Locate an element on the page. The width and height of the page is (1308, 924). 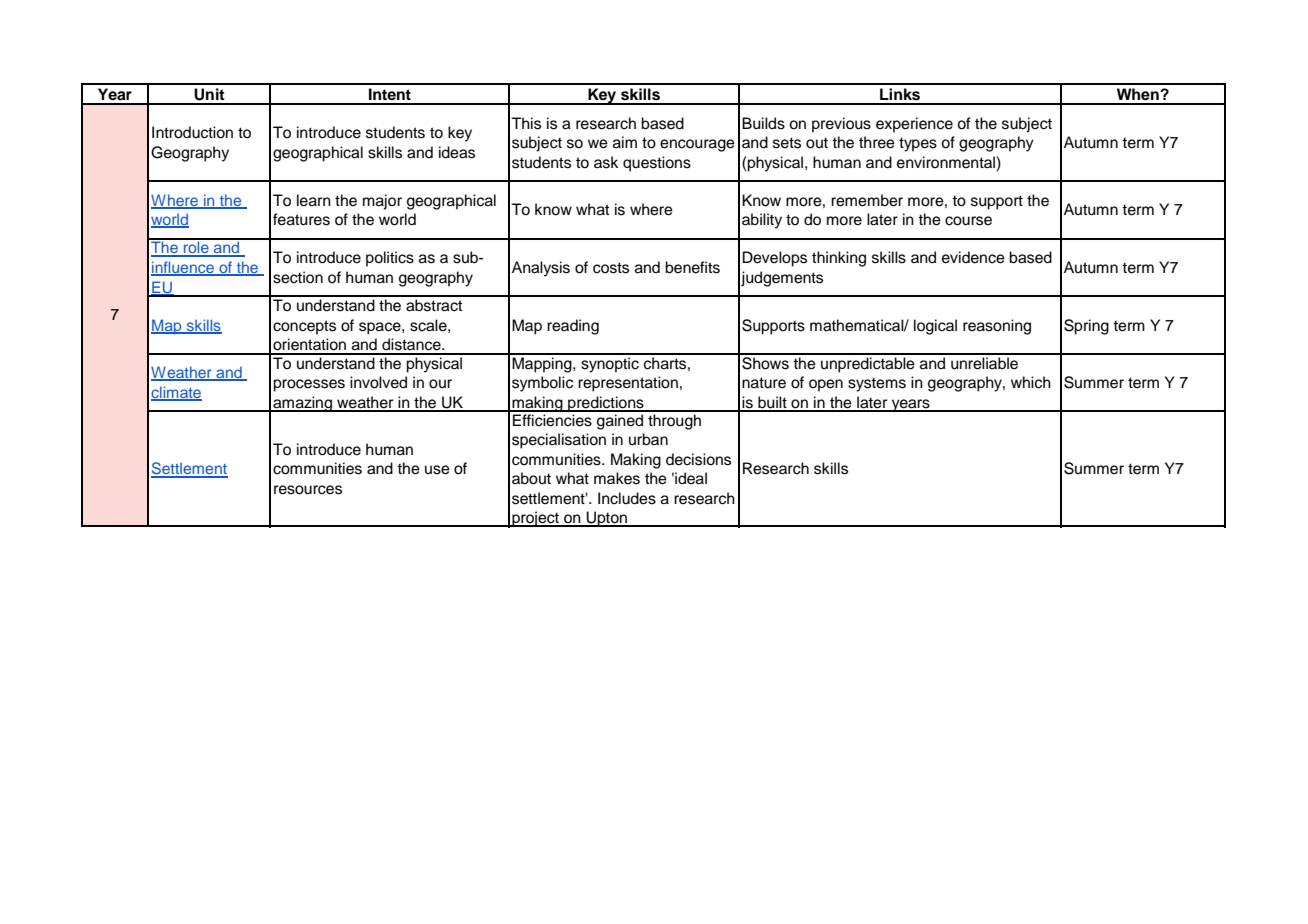
which is located at coordinates (1031, 382).
